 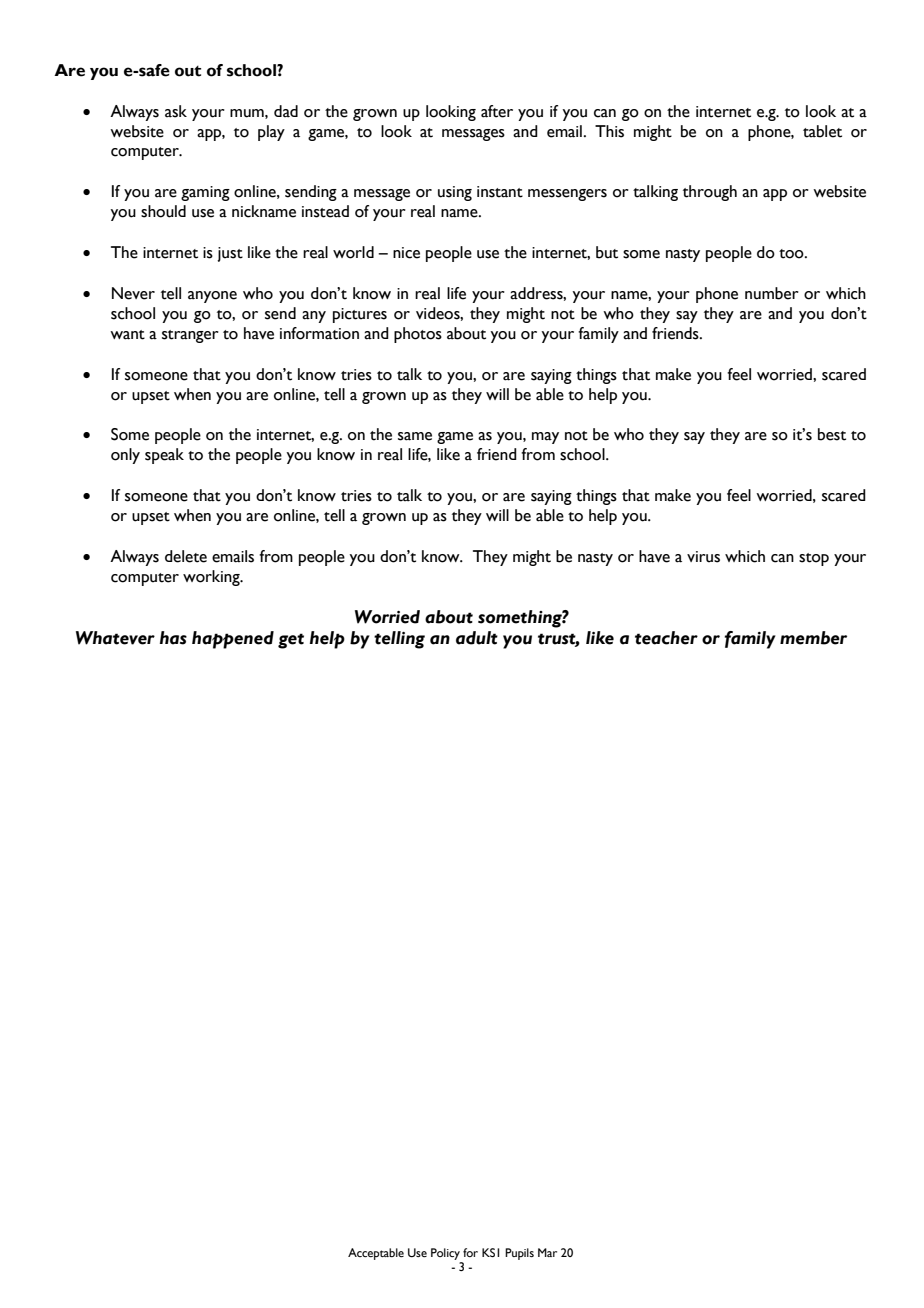 What do you see at coordinates (813, 638) in the screenshot?
I see `member` at bounding box center [813, 638].
